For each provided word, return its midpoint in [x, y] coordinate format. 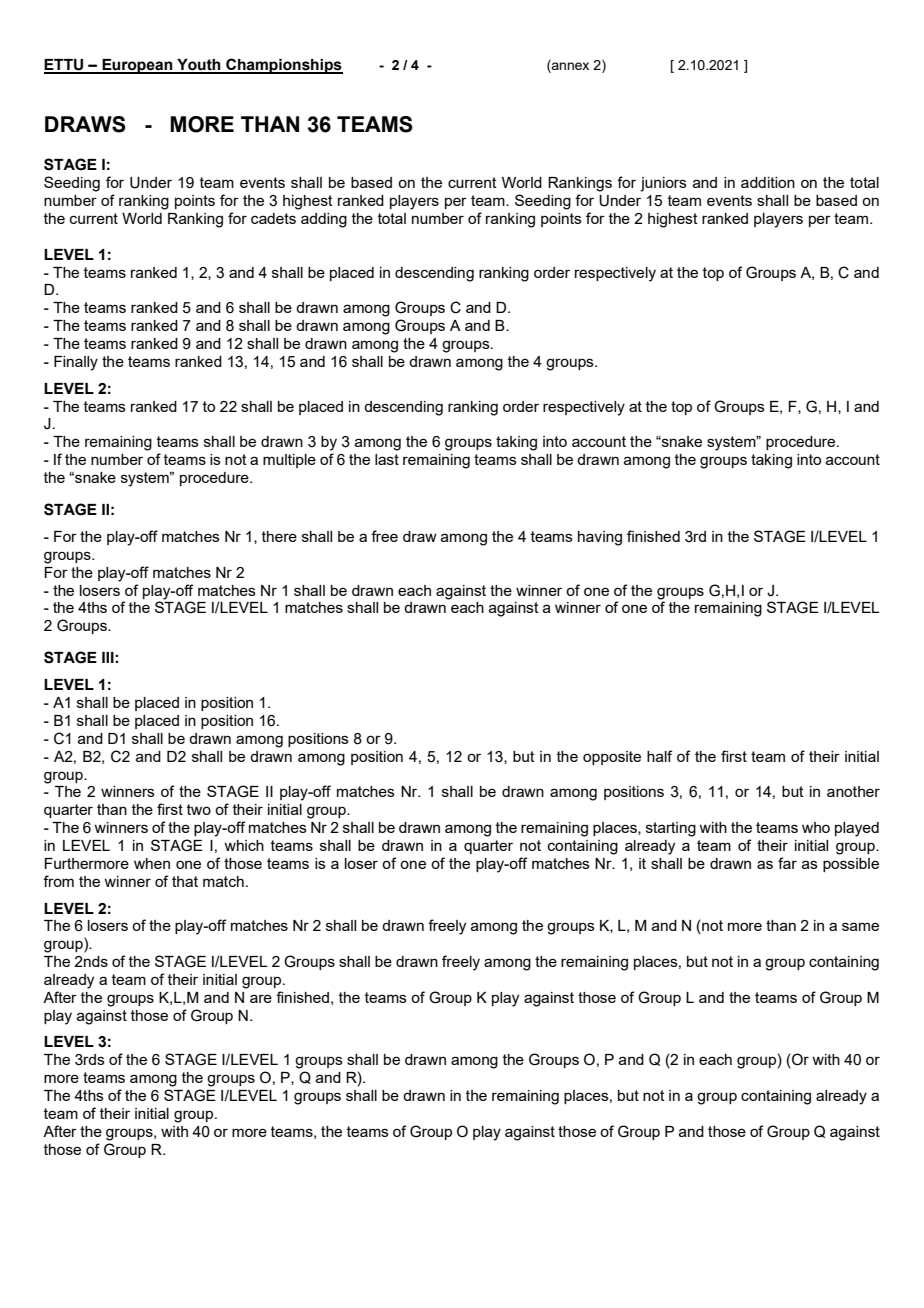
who [816, 827]
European [137, 66]
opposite [612, 758]
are [261, 998]
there [279, 536]
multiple [289, 461]
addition [768, 182]
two [199, 809]
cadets [273, 218]
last [387, 459]
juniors [663, 184]
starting [671, 829]
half [659, 756]
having [600, 538]
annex [569, 67]
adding [324, 220]
